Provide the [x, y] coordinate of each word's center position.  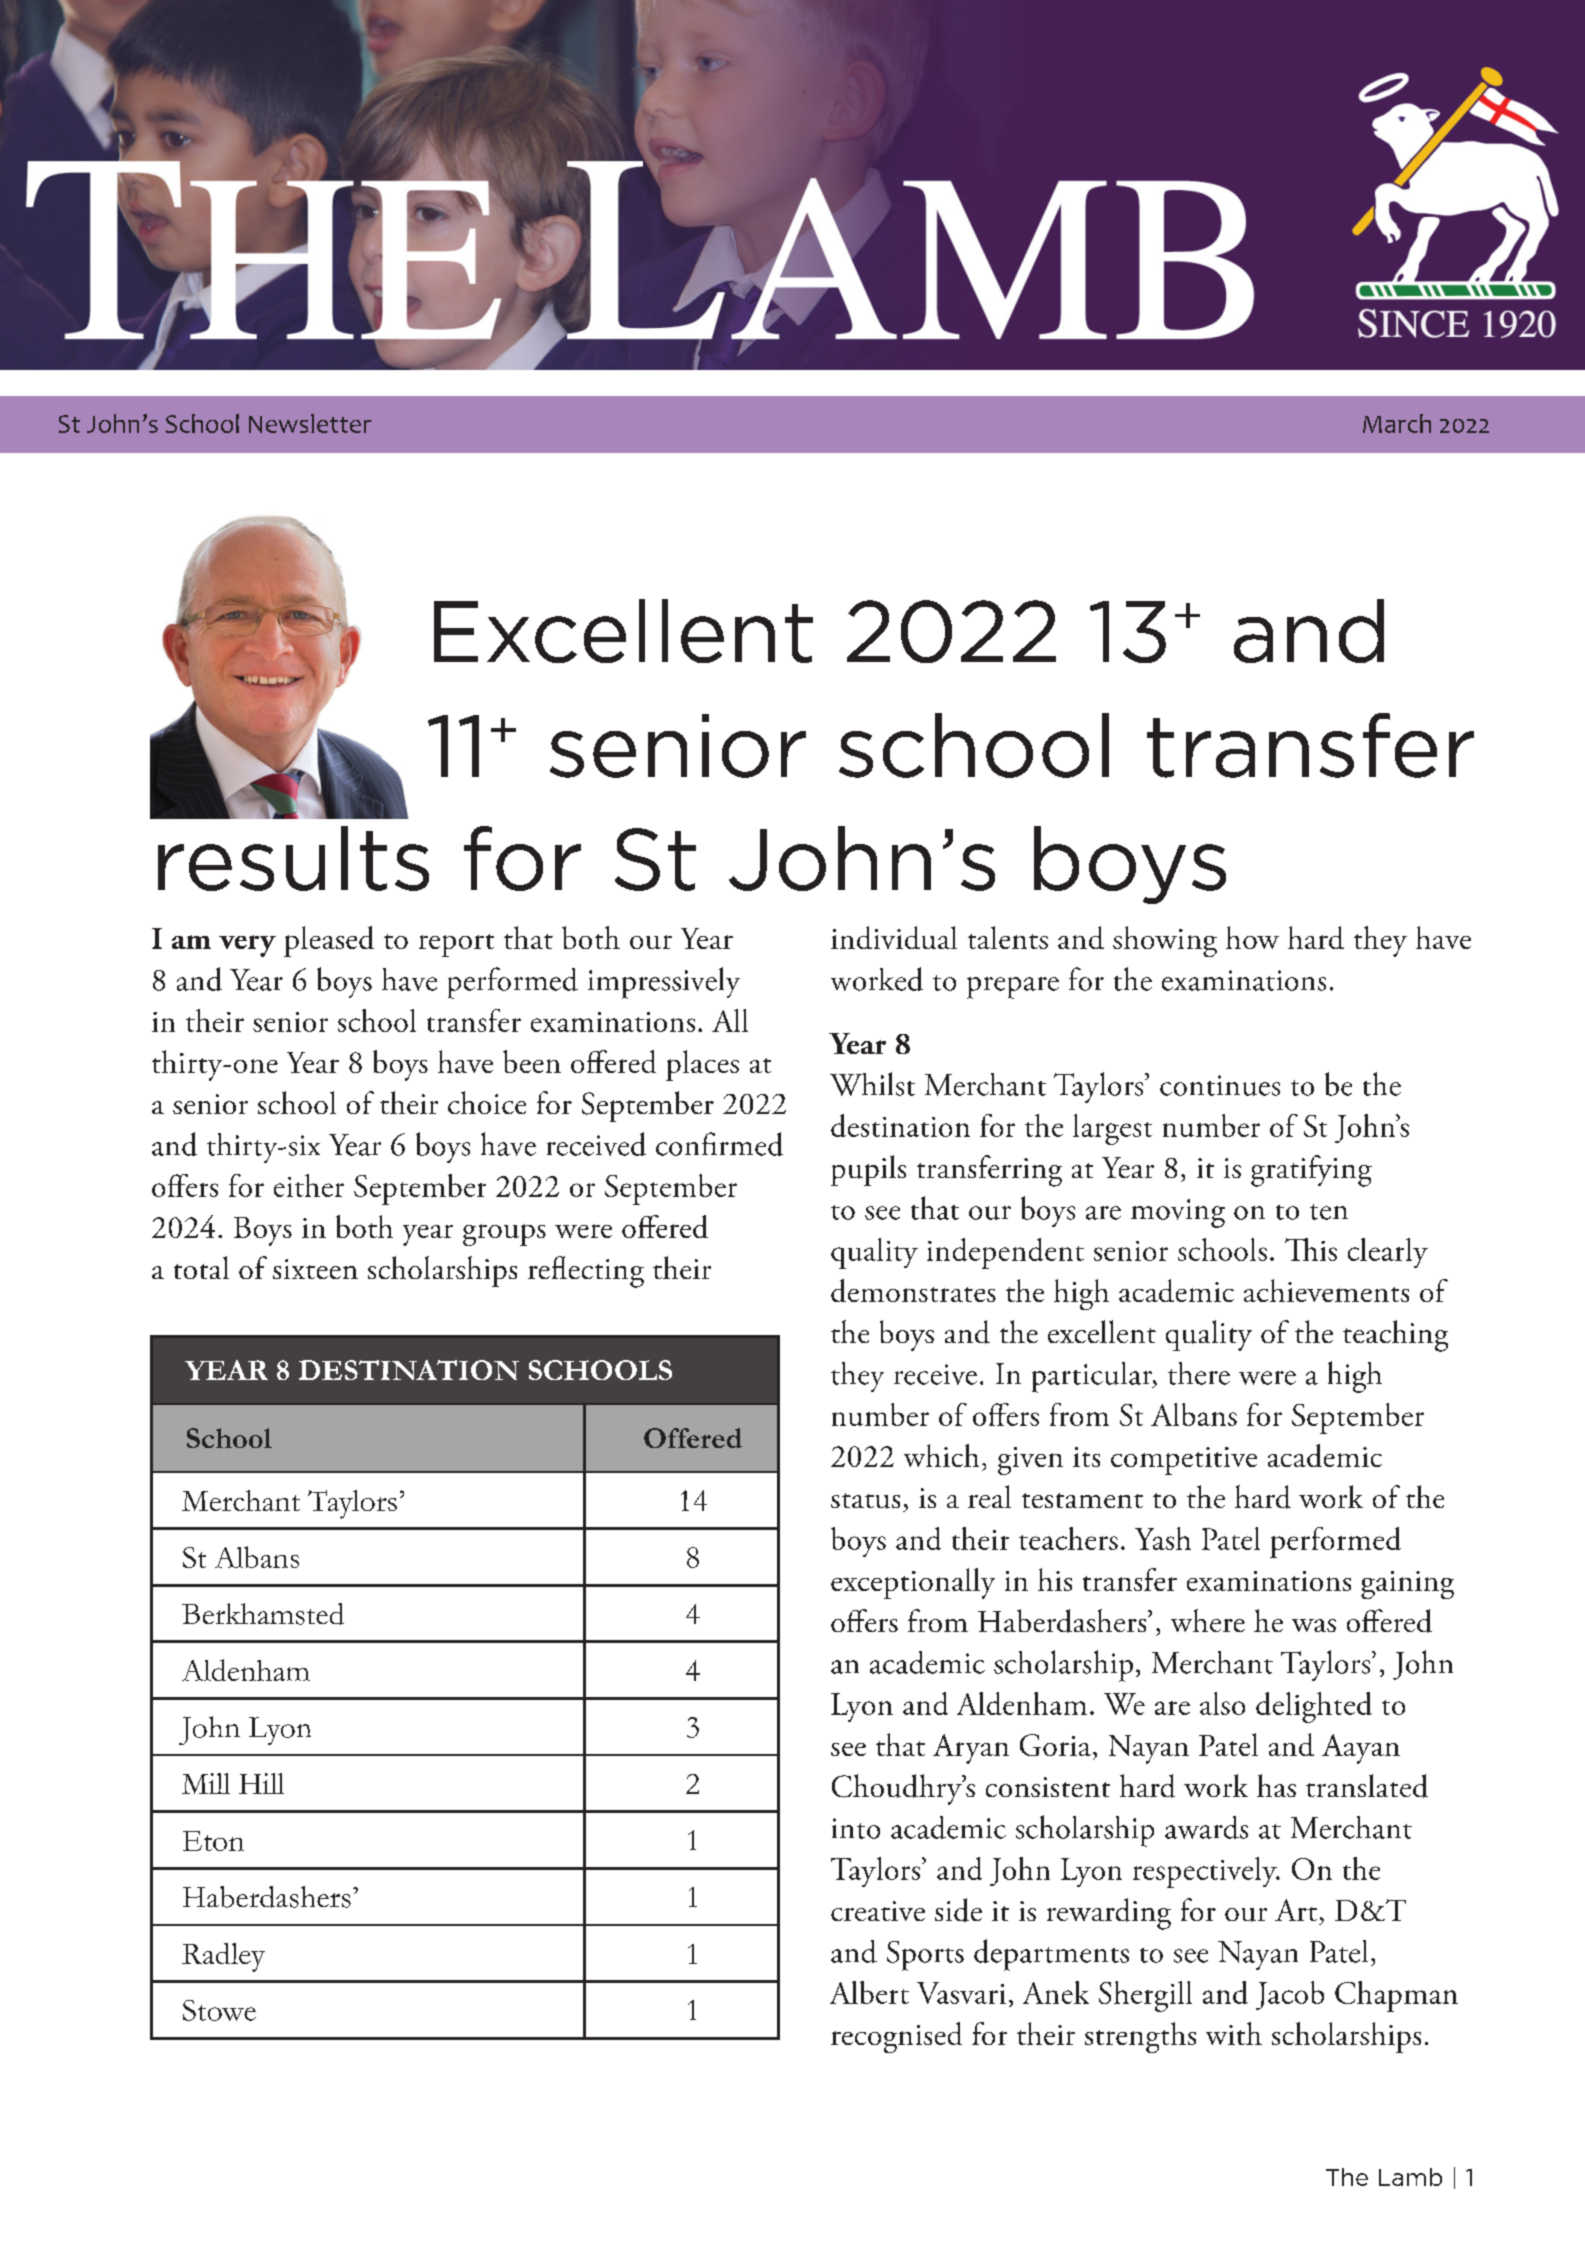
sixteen [315, 1269]
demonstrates [913, 1290]
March [1397, 423]
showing [1165, 941]
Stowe [219, 2010]
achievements [1326, 1290]
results [293, 858]
